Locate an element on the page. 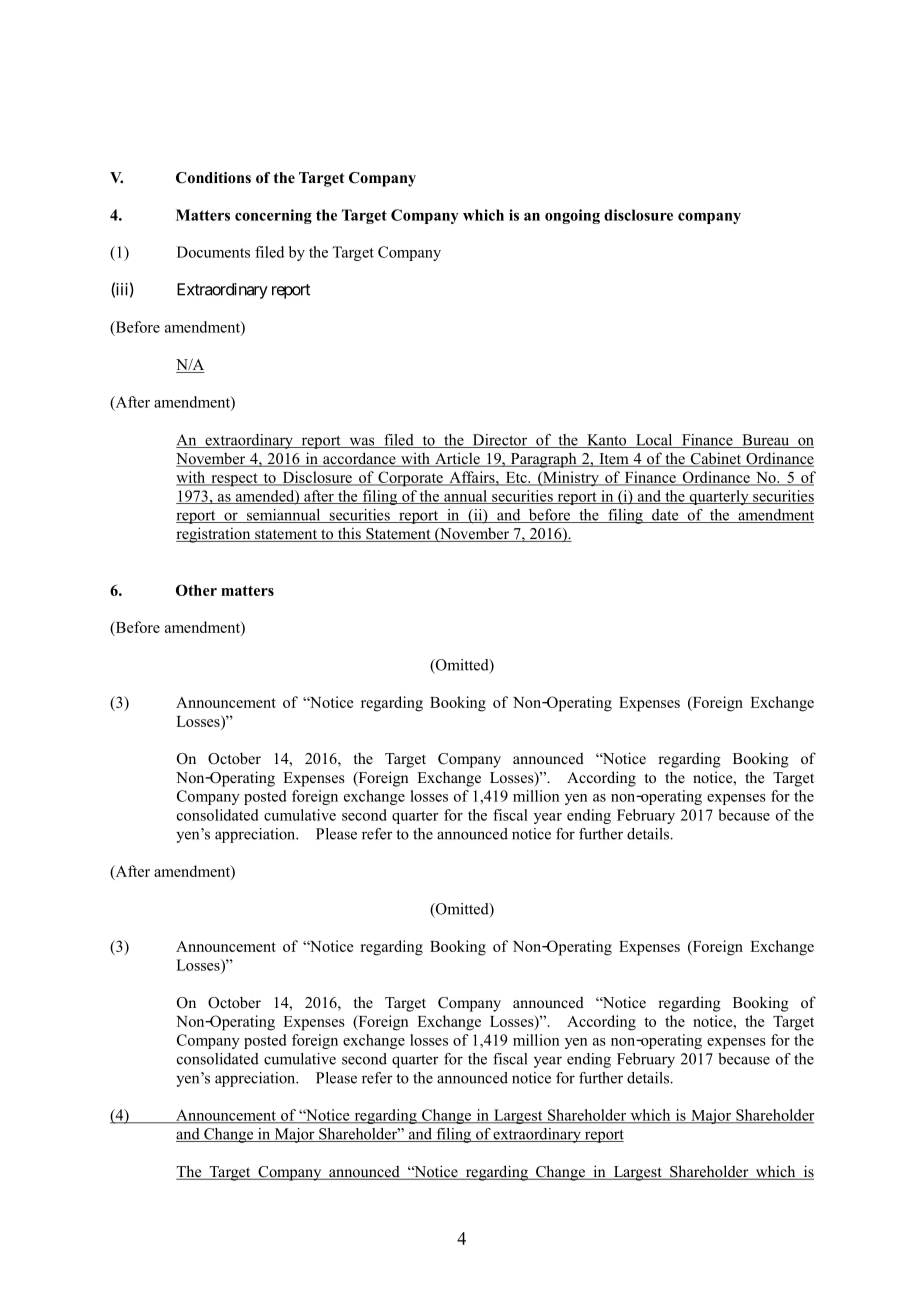 Image resolution: width=924 pixels, height=1308 pixels. Item is located at coordinates (614, 460).
